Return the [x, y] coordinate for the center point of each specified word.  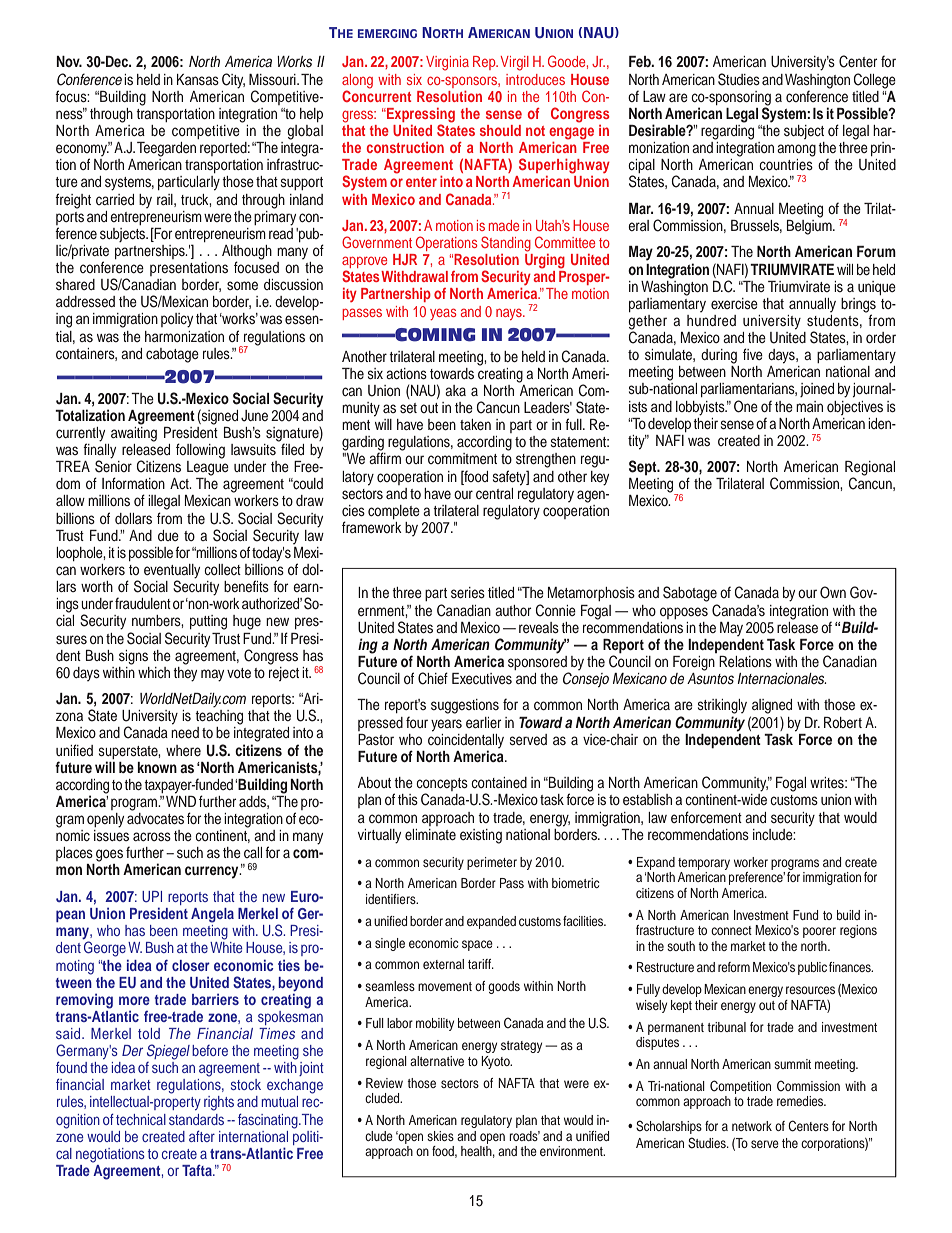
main [809, 406]
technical [141, 1119]
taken [475, 424]
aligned [772, 706]
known [157, 767]
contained [499, 782]
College [875, 81]
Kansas [198, 80]
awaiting [134, 433]
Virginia [447, 63]
